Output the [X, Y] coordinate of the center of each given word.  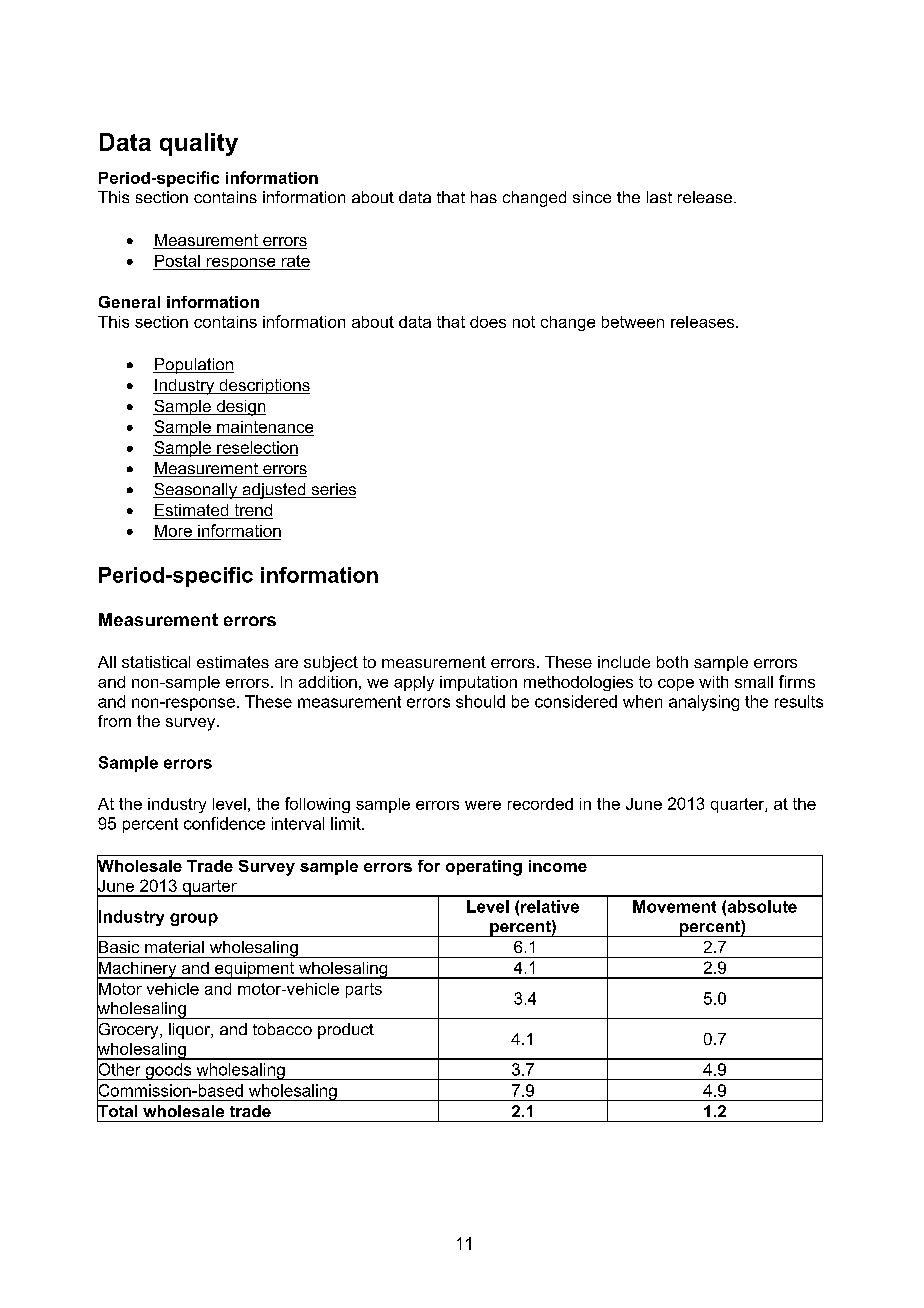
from [114, 721]
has [484, 197]
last [659, 197]
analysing [704, 703]
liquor [190, 1031]
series [332, 490]
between [633, 322]
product [346, 1031]
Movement [674, 906]
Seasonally [196, 491]
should [480, 701]
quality [199, 144]
